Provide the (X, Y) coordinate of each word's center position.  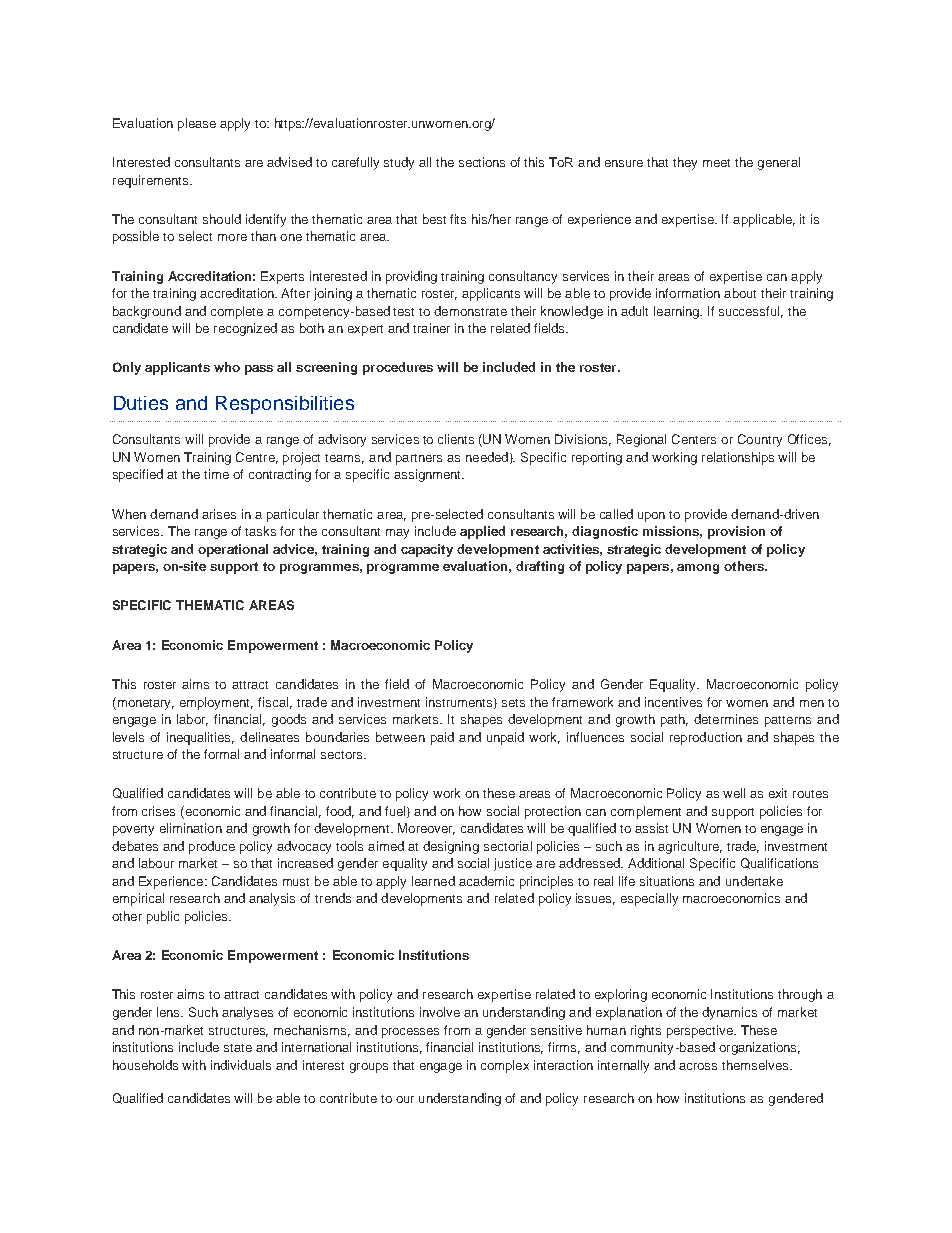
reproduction (706, 738)
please (197, 124)
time (216, 474)
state (238, 1048)
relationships (738, 458)
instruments (460, 703)
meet (716, 163)
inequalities (200, 738)
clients (456, 439)
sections (482, 162)
